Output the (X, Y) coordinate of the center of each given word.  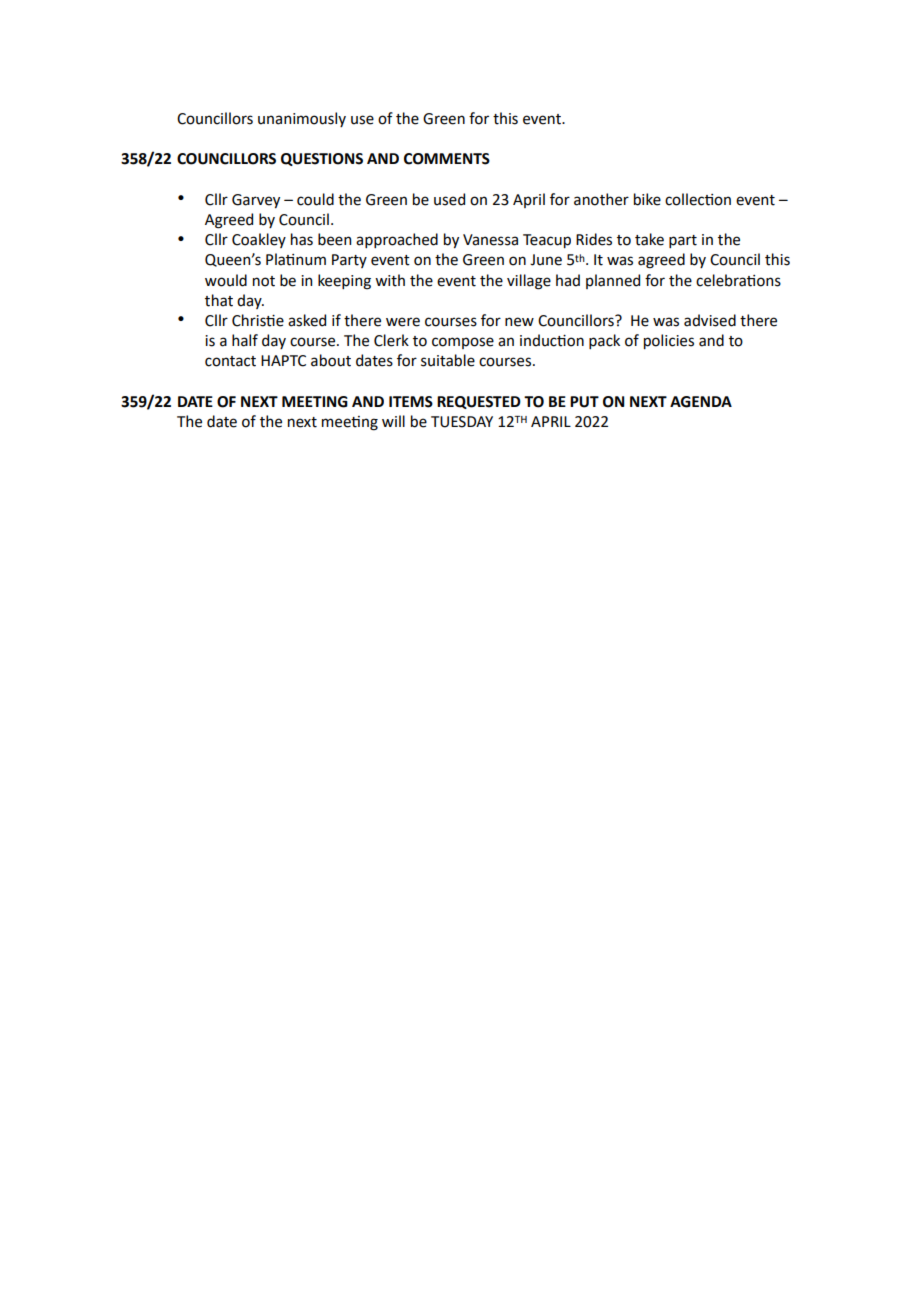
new (519, 322)
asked (307, 320)
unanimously (302, 119)
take (649, 239)
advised (710, 320)
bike (647, 199)
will (393, 421)
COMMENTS (447, 159)
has (302, 239)
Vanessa (490, 240)
